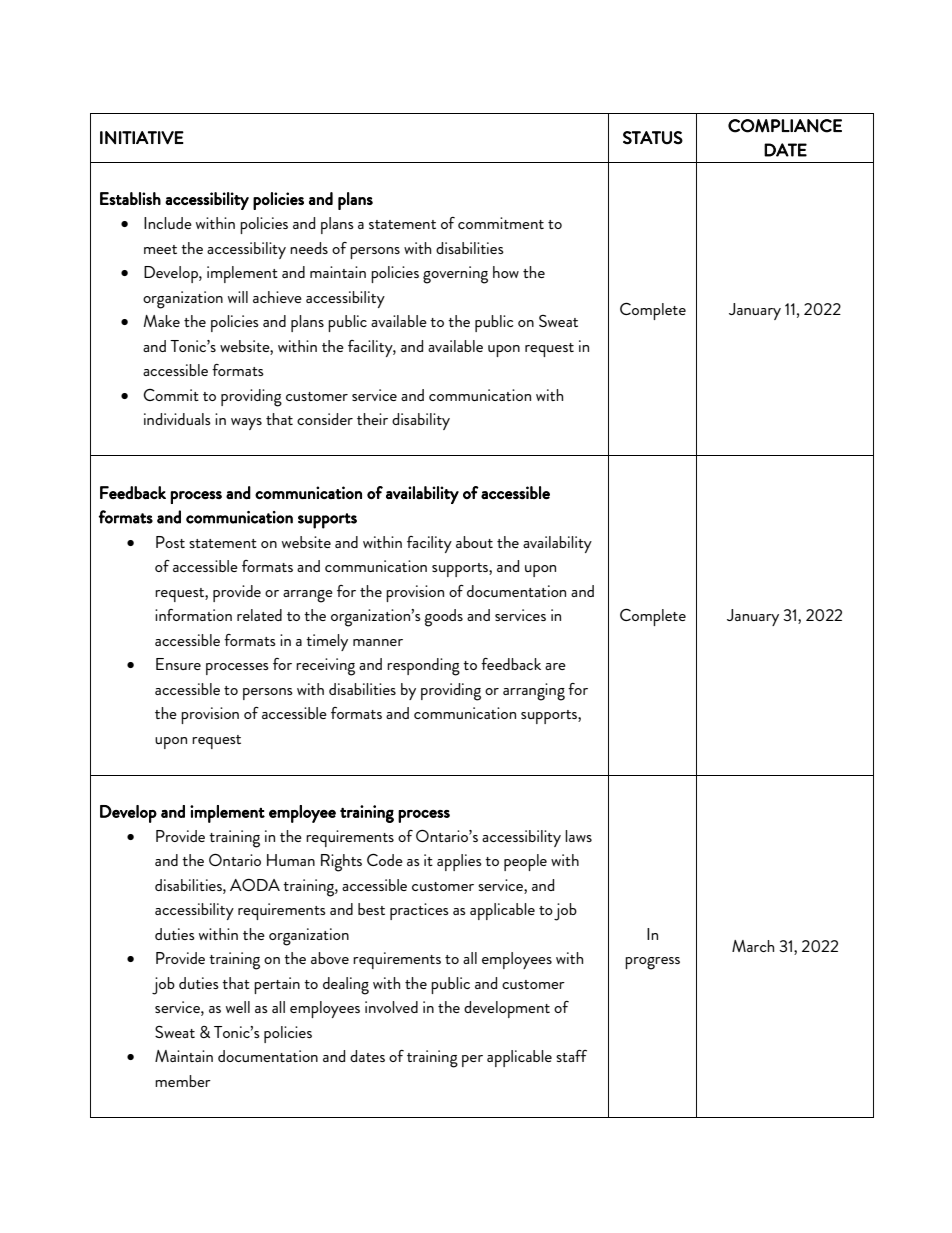 The image size is (952, 1233). I want to click on governing, so click(455, 275).
